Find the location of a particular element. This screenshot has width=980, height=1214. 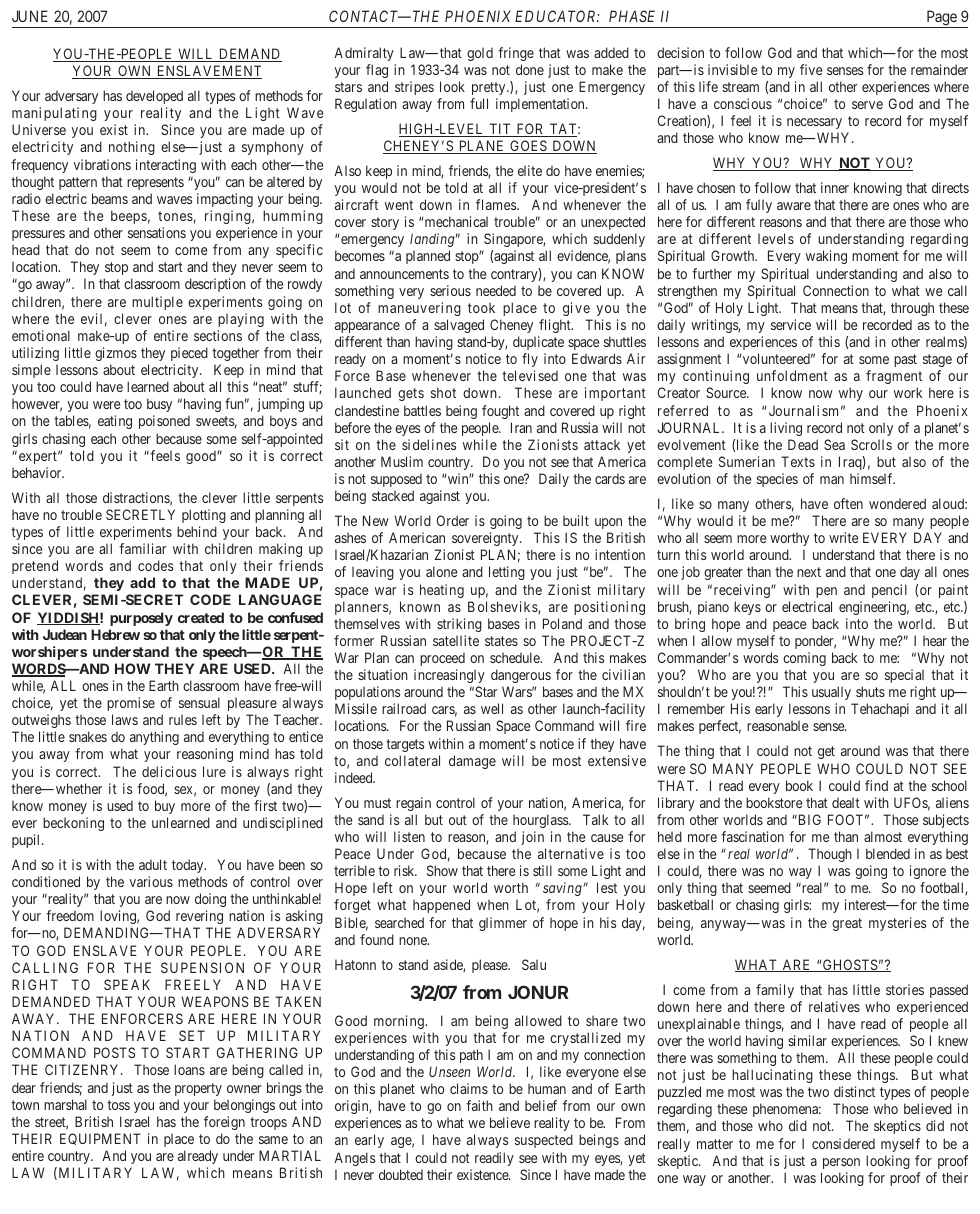

pencil is located at coordinates (889, 591).
